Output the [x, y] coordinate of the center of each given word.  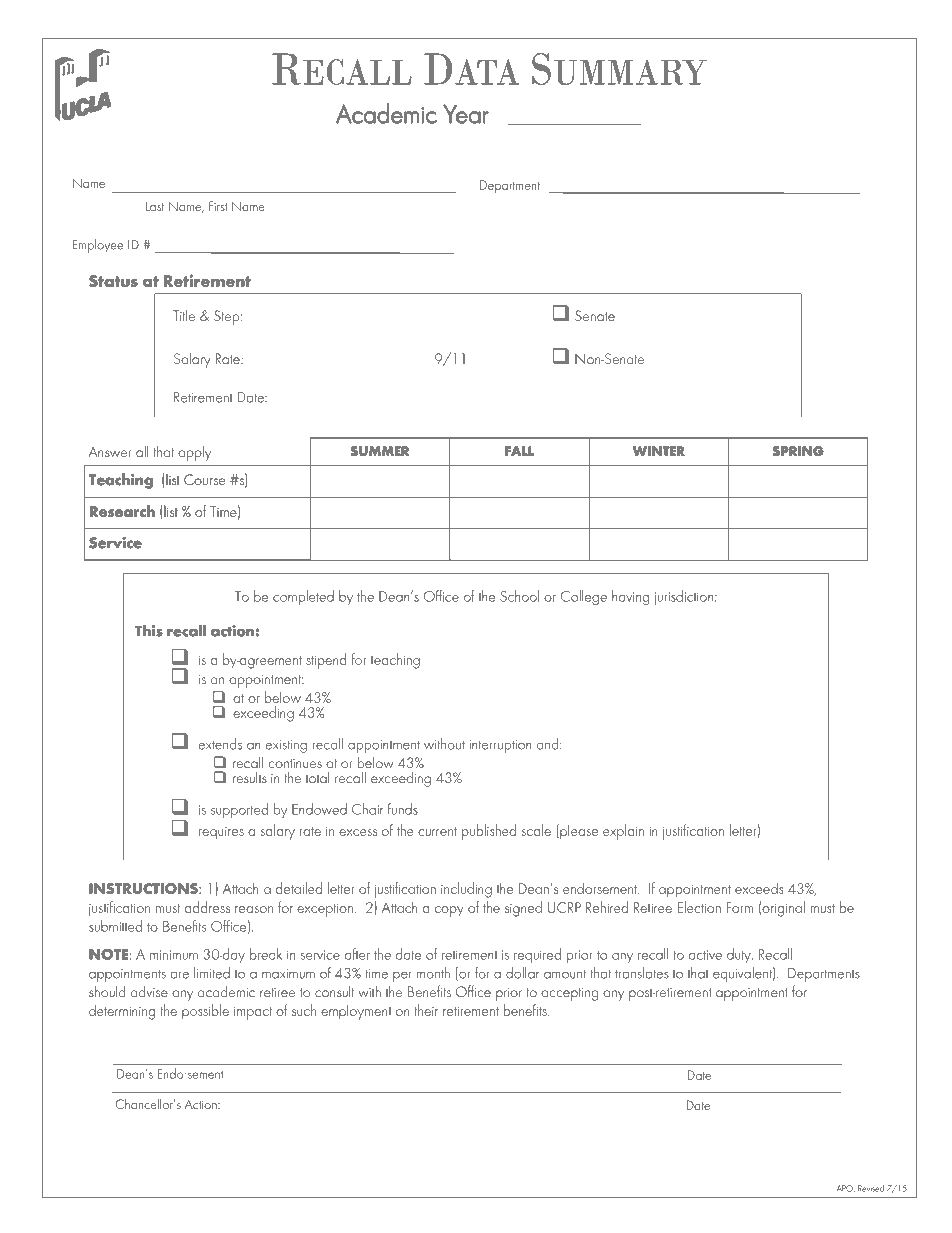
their [426, 1010]
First [218, 206]
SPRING [798, 451]
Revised [871, 1188]
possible [205, 1011]
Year [466, 114]
